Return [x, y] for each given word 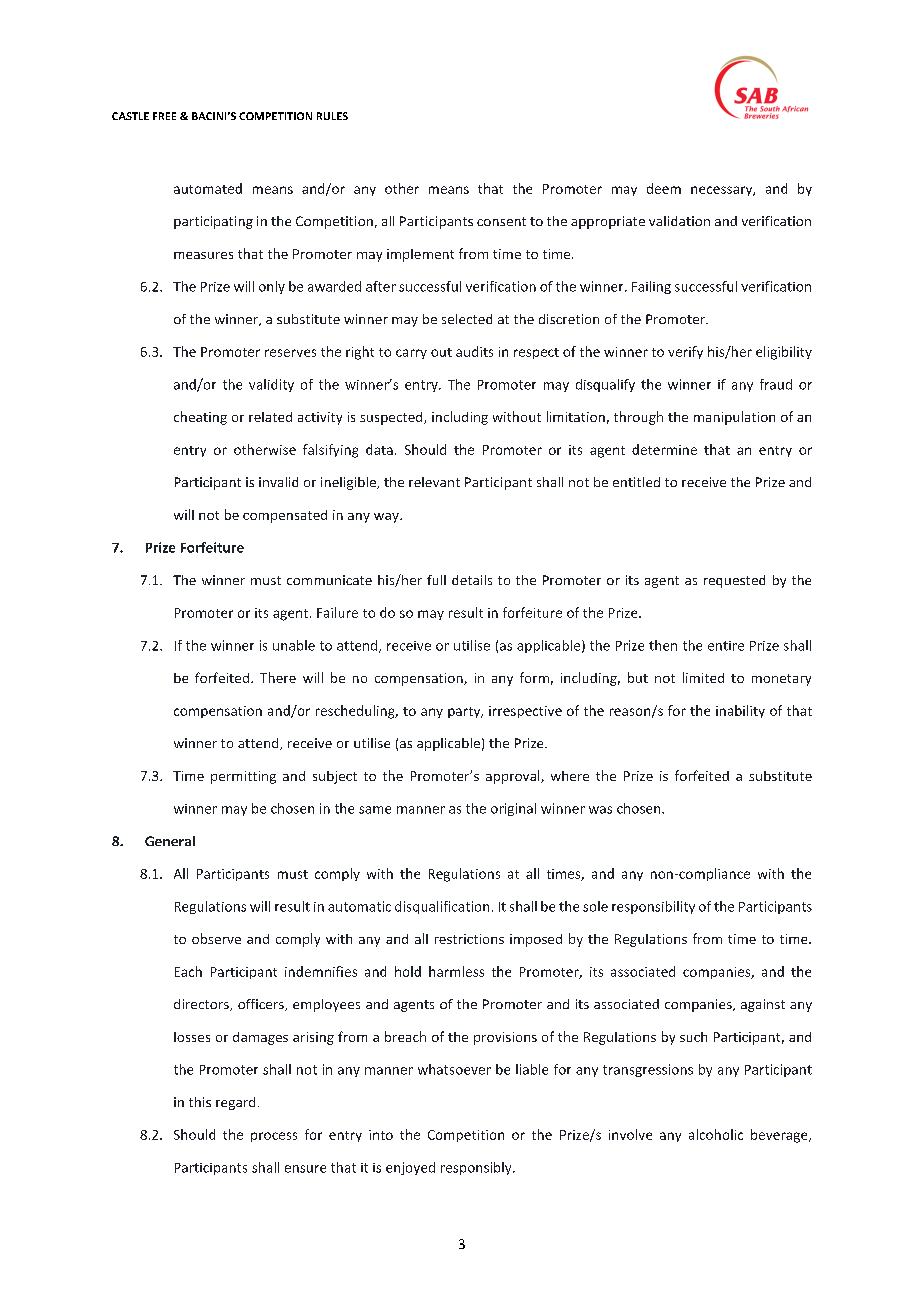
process [274, 1137]
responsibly [477, 1168]
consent [501, 221]
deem [664, 188]
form [534, 677]
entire [726, 646]
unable [294, 645]
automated [208, 188]
